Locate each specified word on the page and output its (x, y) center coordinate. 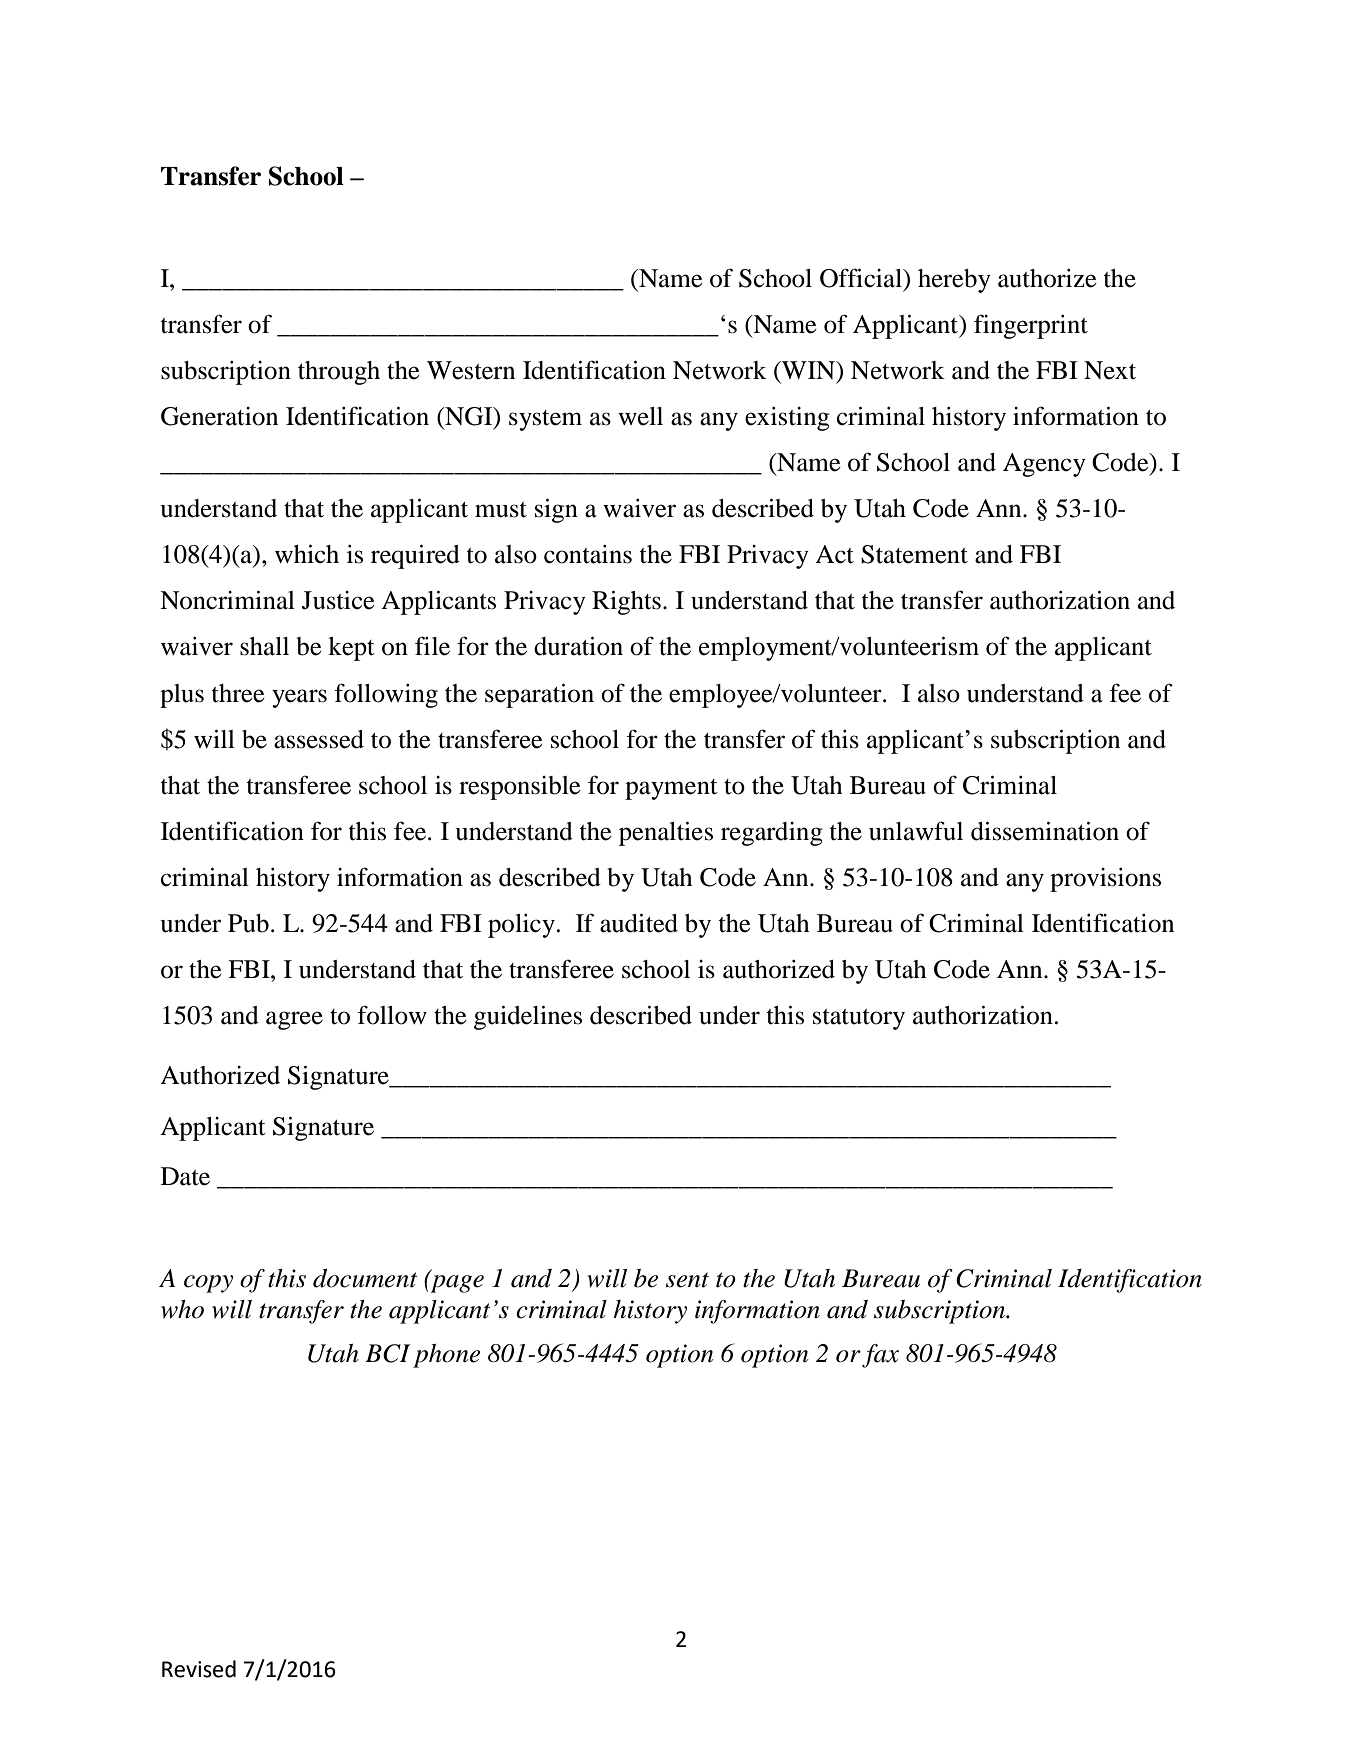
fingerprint (1031, 326)
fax (880, 1356)
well (640, 416)
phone (446, 1356)
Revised (199, 1669)
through (339, 373)
